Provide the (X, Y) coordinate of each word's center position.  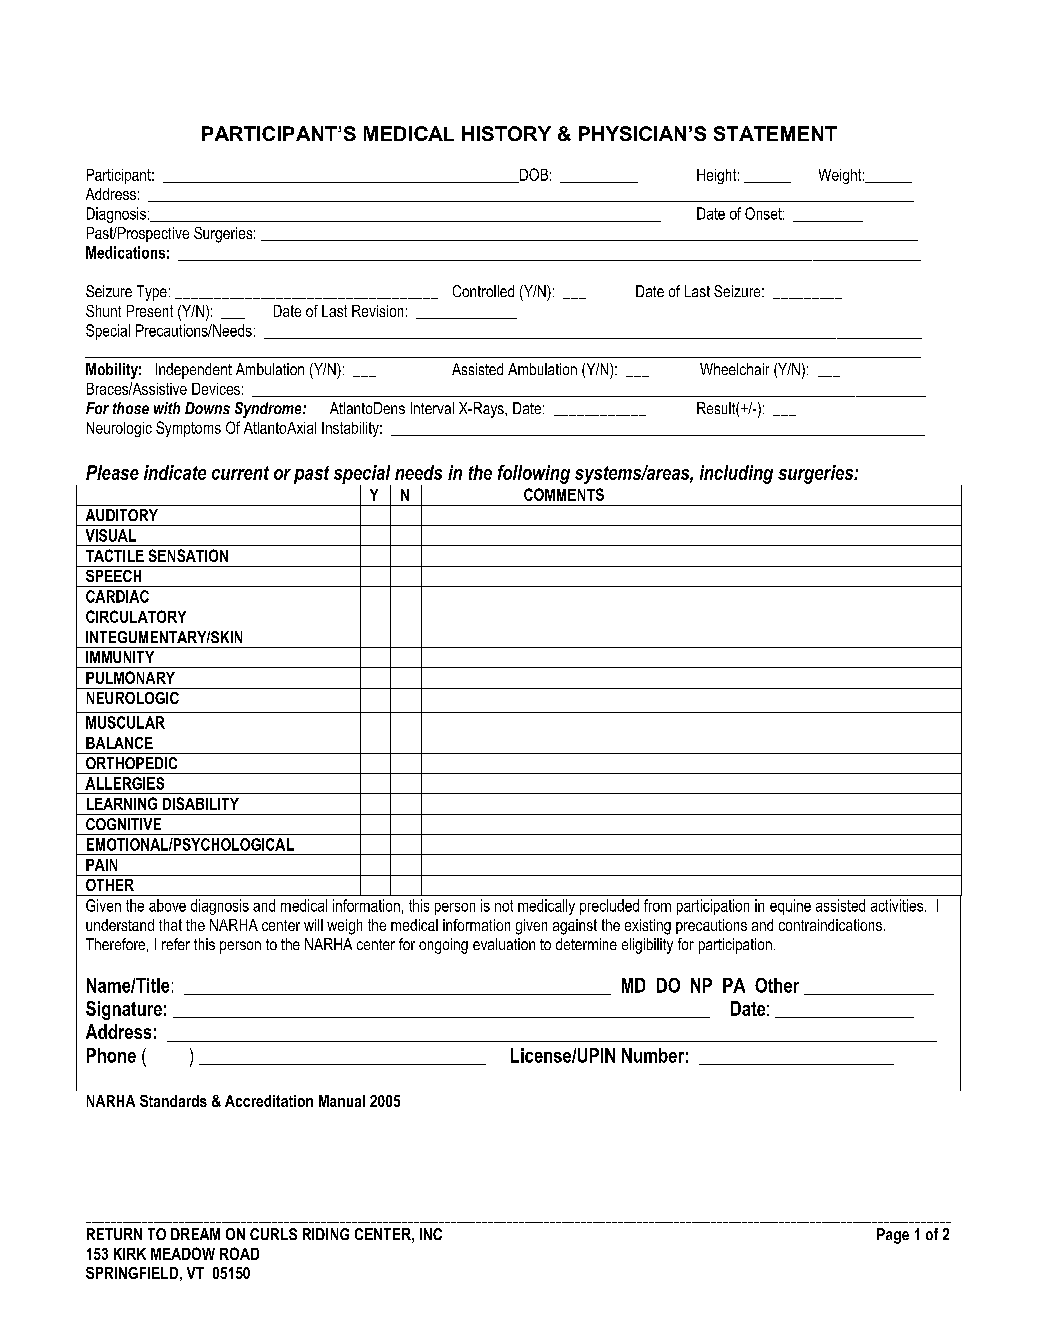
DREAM (195, 1234)
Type (152, 293)
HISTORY (506, 133)
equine (790, 907)
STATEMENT (775, 133)
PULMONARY (130, 677)
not (504, 906)
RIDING (326, 1234)
